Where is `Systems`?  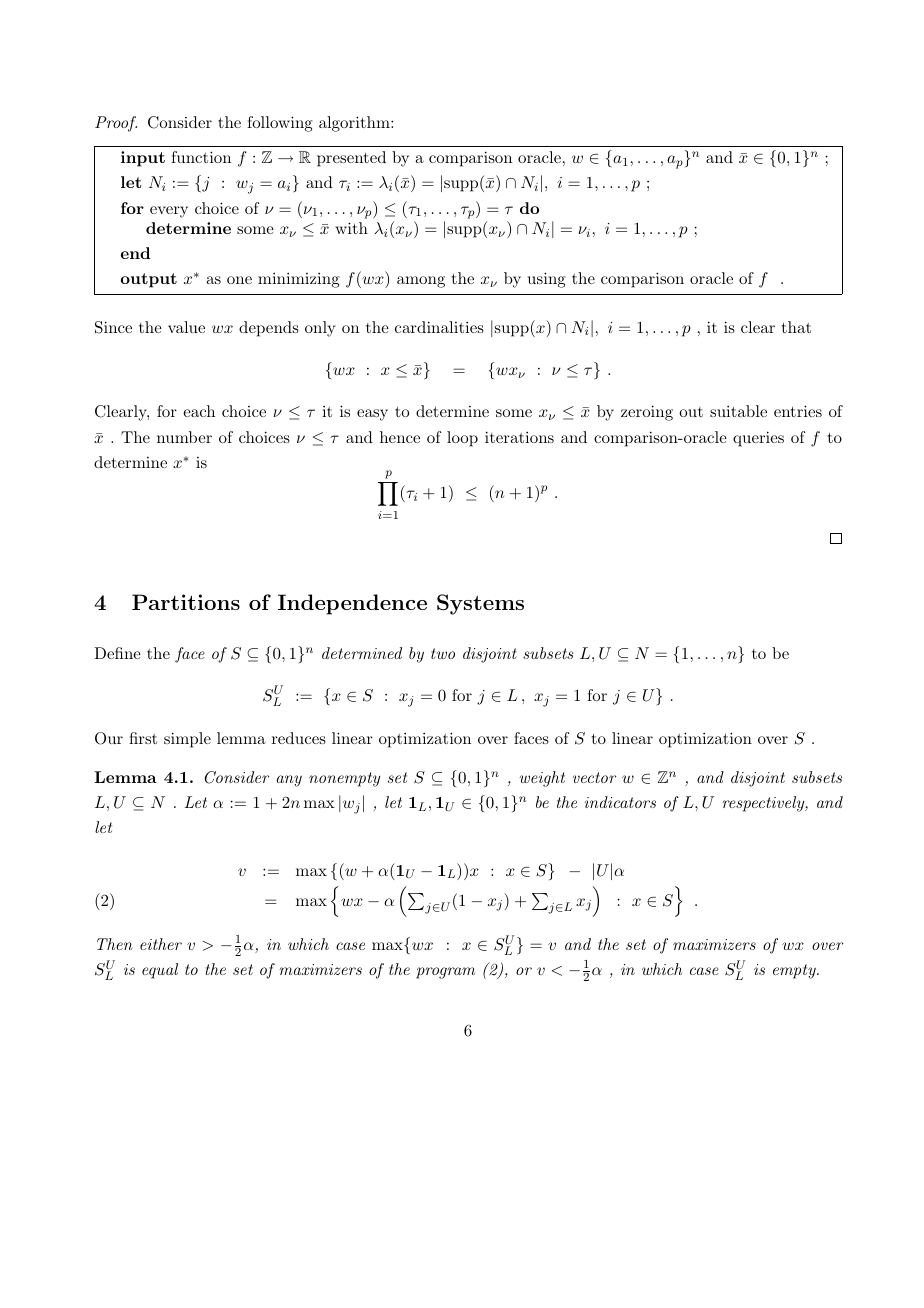
Systems is located at coordinates (480, 604).
